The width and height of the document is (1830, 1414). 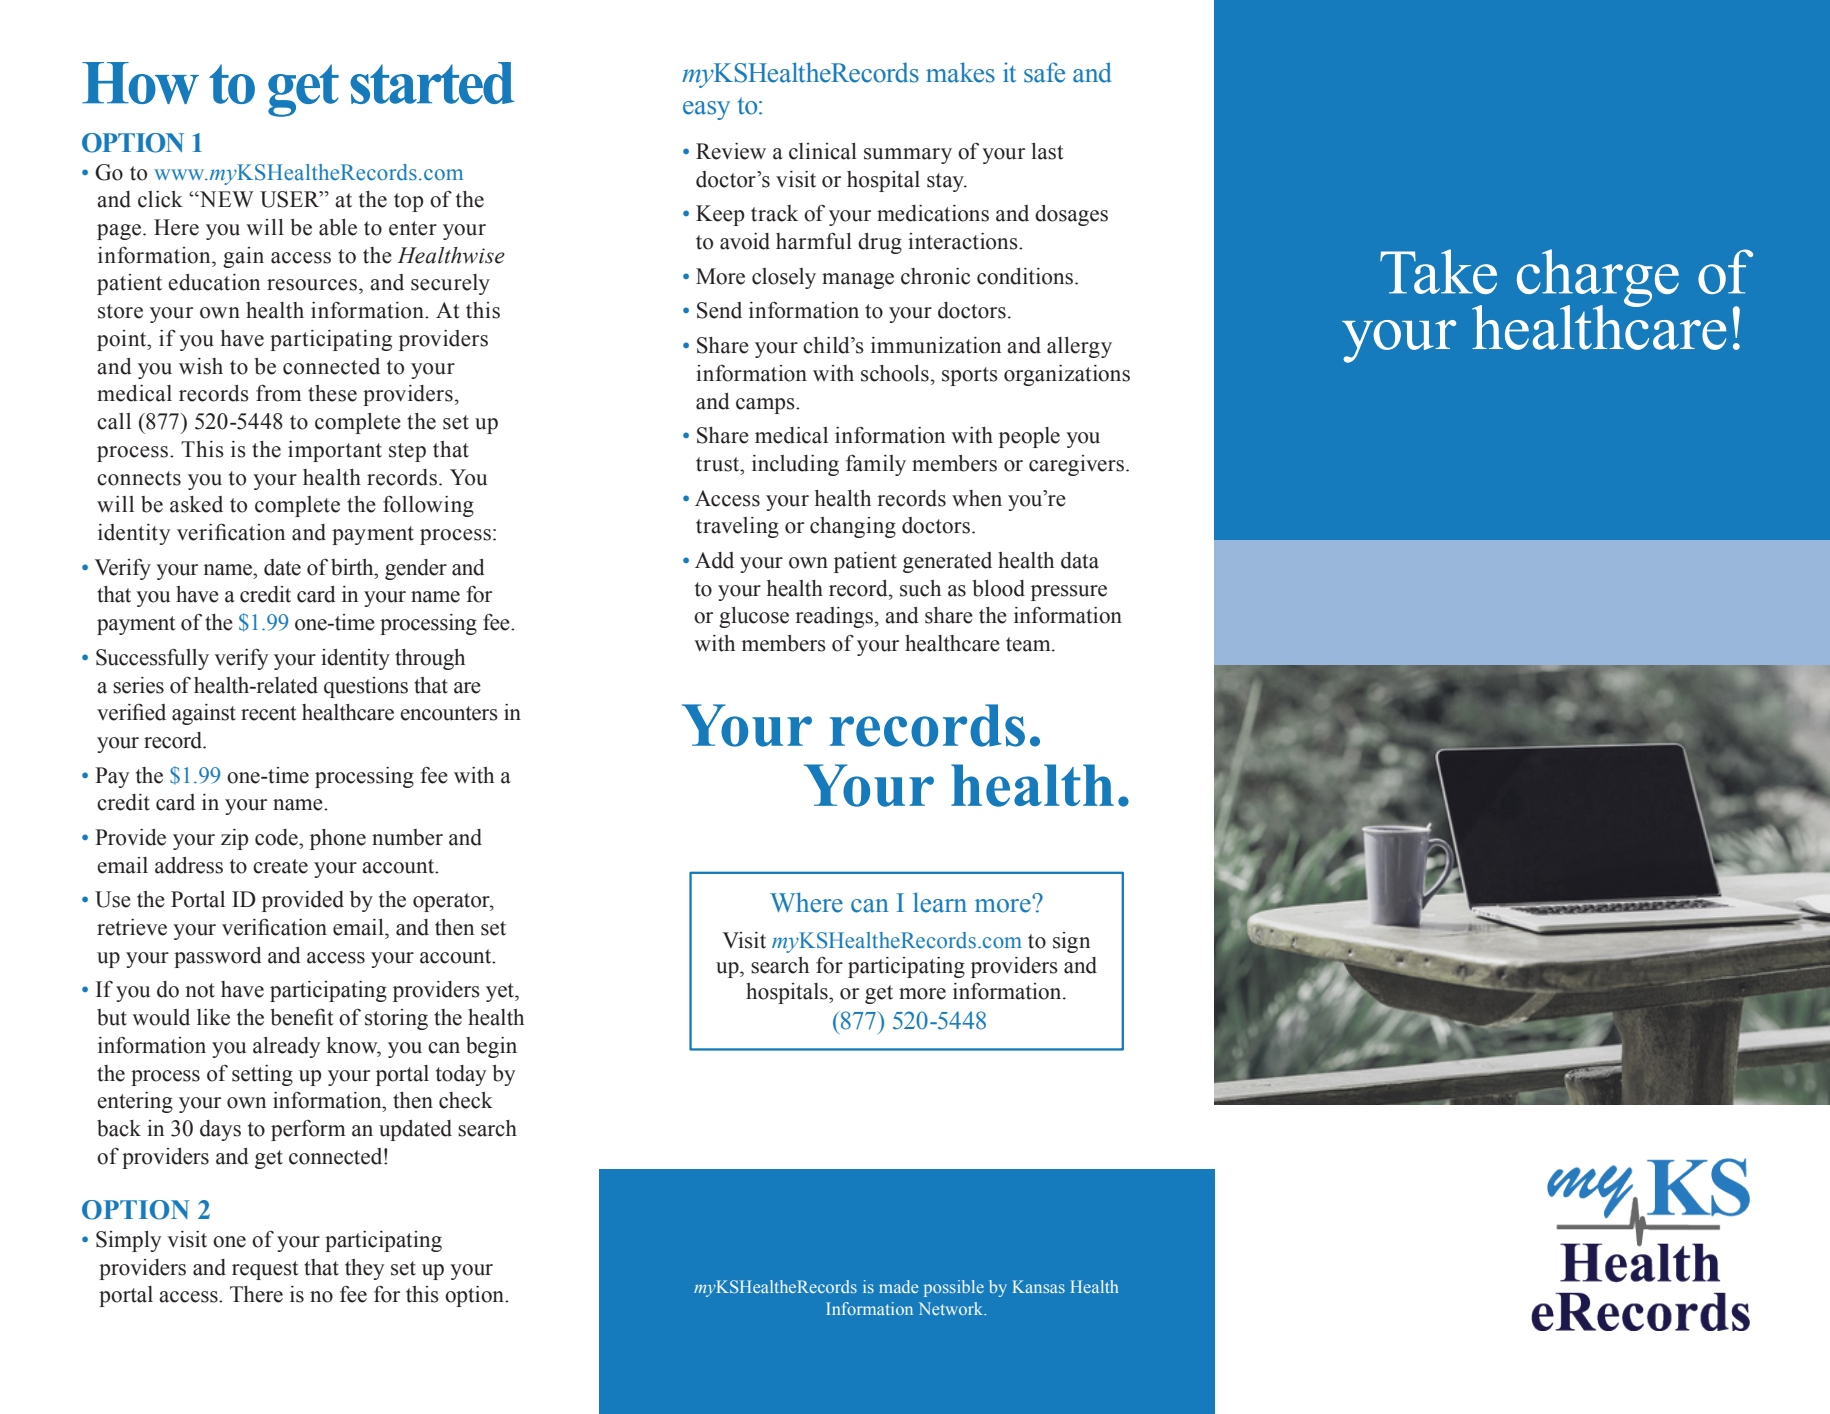 I want to click on readings, so click(x=834, y=617).
